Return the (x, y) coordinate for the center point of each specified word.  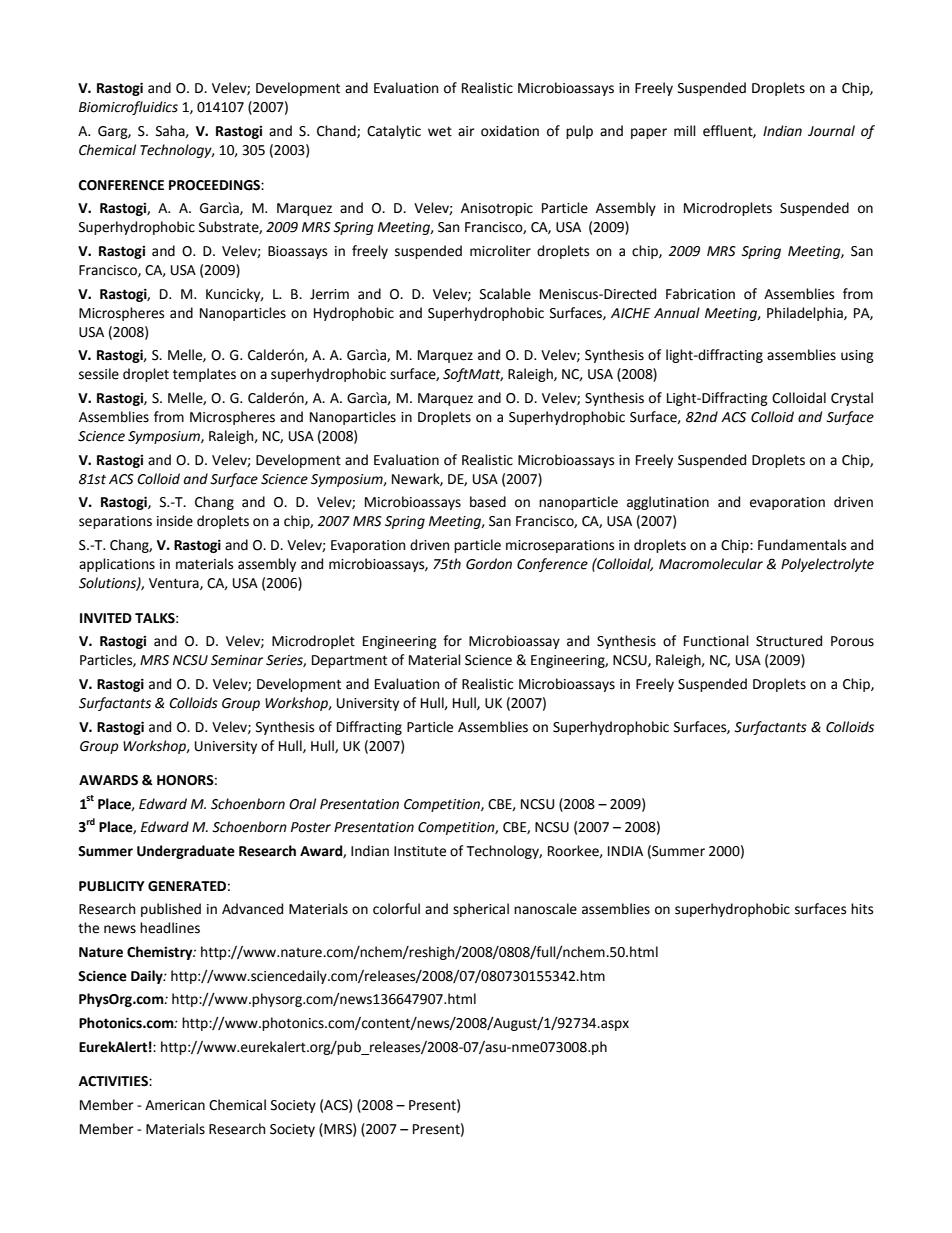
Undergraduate (186, 852)
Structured (789, 641)
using (857, 356)
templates (204, 375)
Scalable (505, 294)
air (466, 131)
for (452, 641)
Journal (831, 131)
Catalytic (394, 132)
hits (862, 909)
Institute (420, 851)
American (175, 1105)
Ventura (175, 584)
